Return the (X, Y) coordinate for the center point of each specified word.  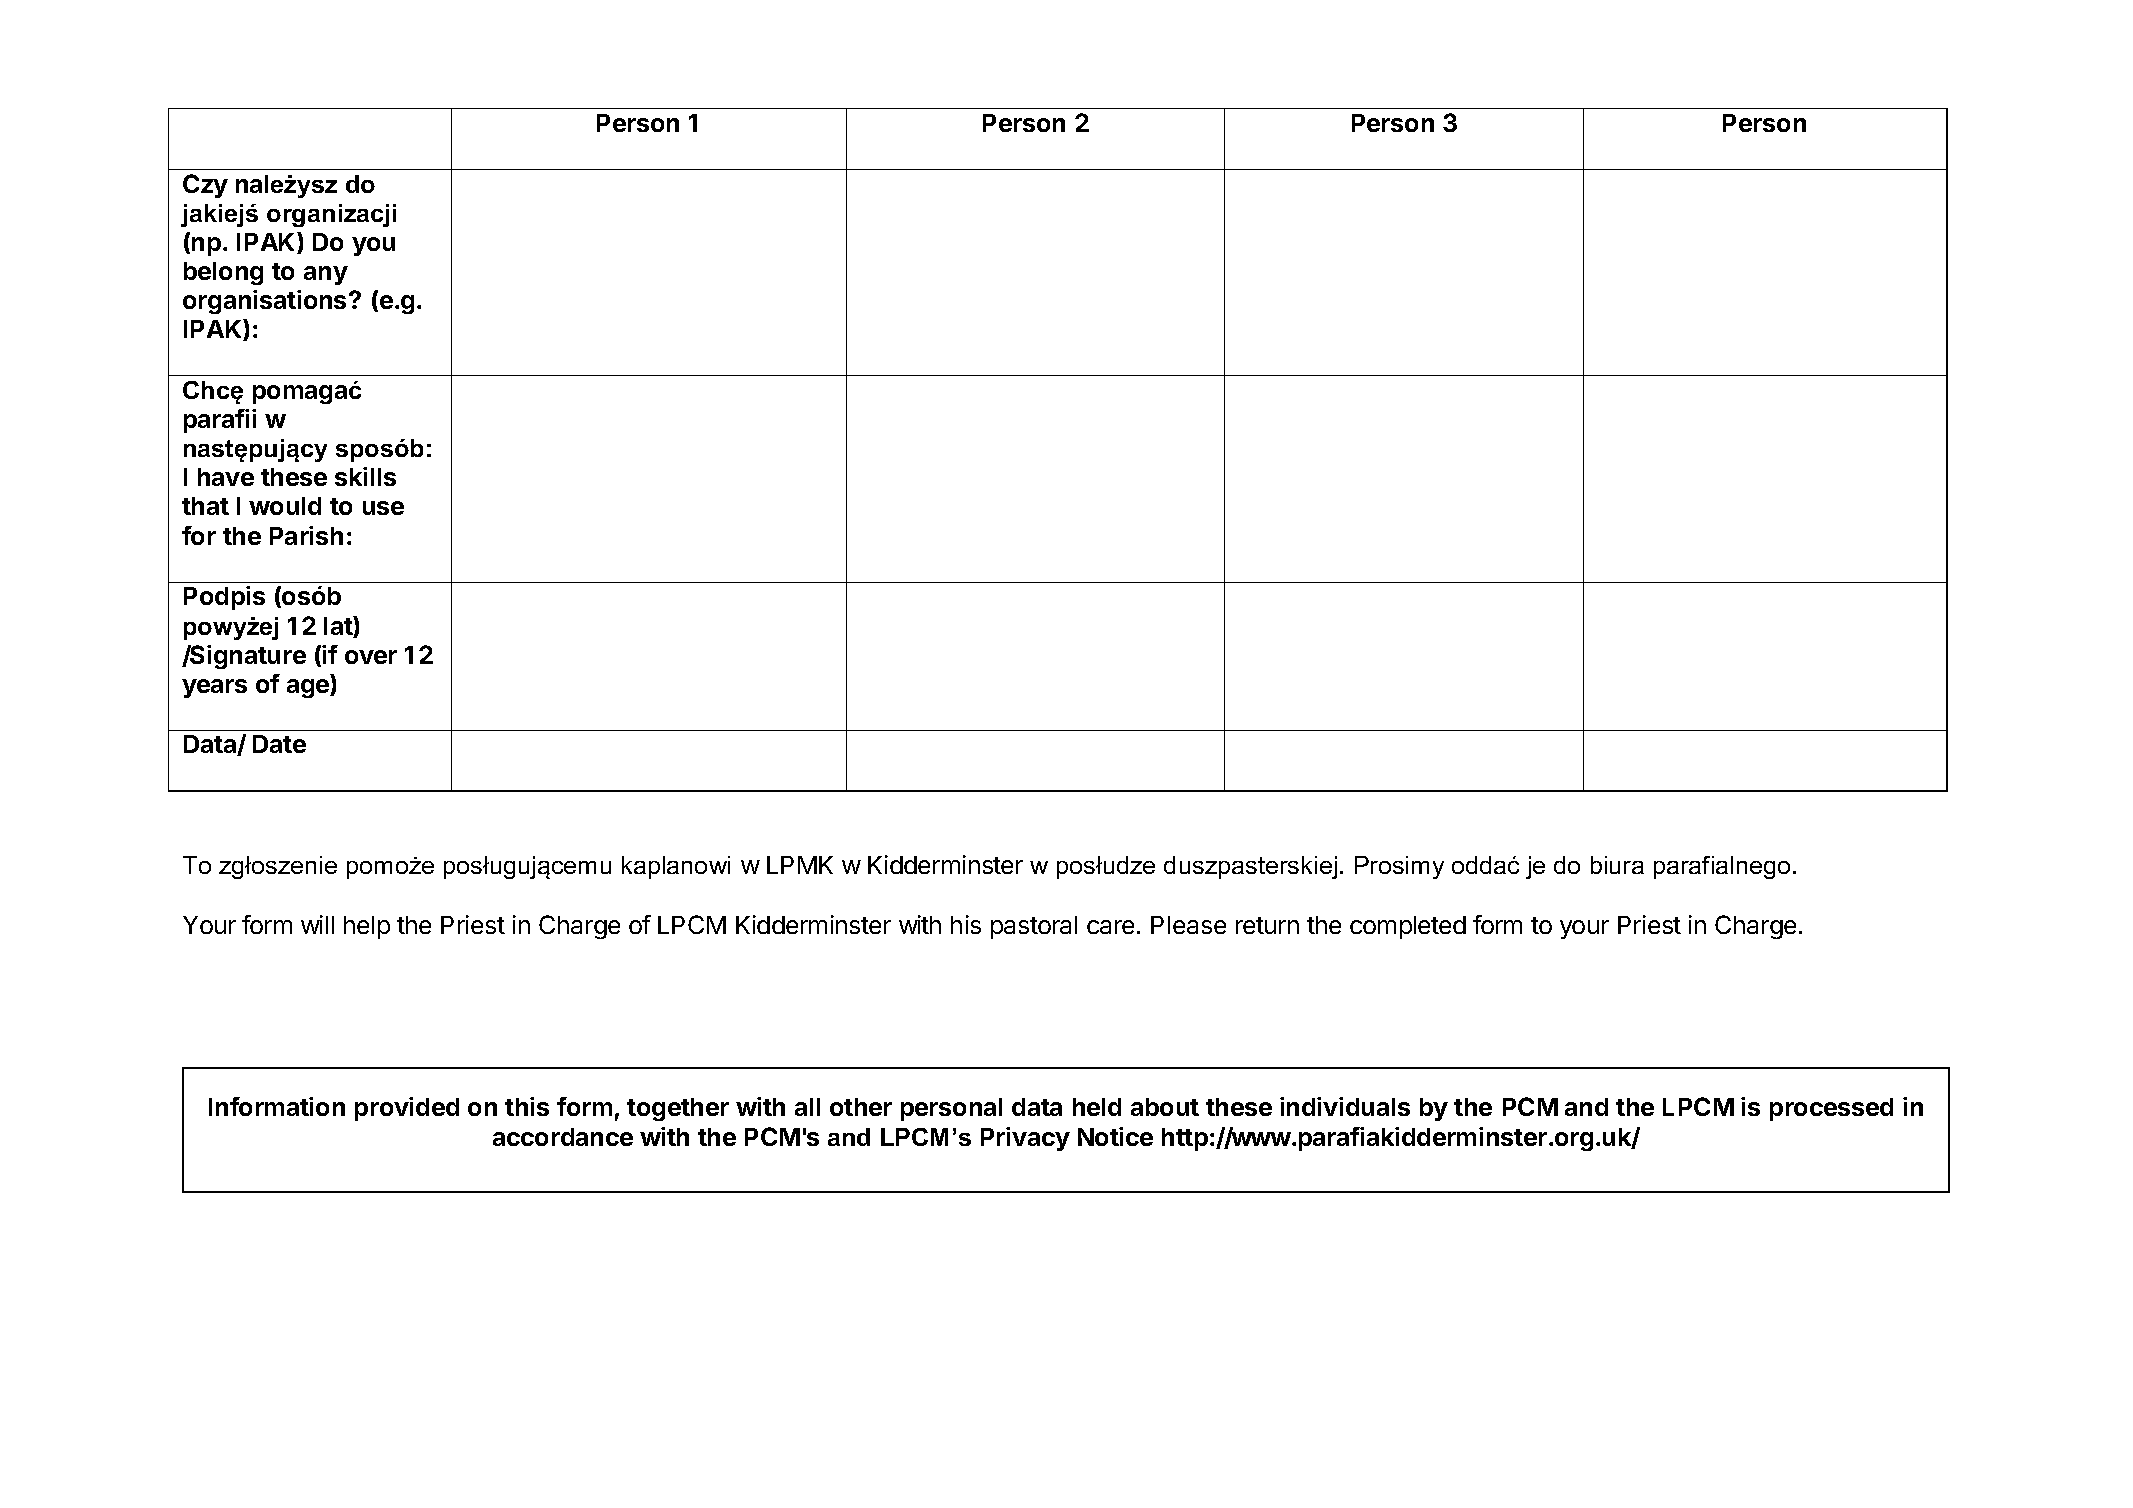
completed (1408, 927)
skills (365, 476)
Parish (306, 535)
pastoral (1034, 927)
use (383, 508)
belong (223, 273)
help (367, 927)
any (326, 275)
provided (407, 1109)
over (371, 657)
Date (279, 744)
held (1097, 1107)
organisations (266, 302)
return (1267, 925)
